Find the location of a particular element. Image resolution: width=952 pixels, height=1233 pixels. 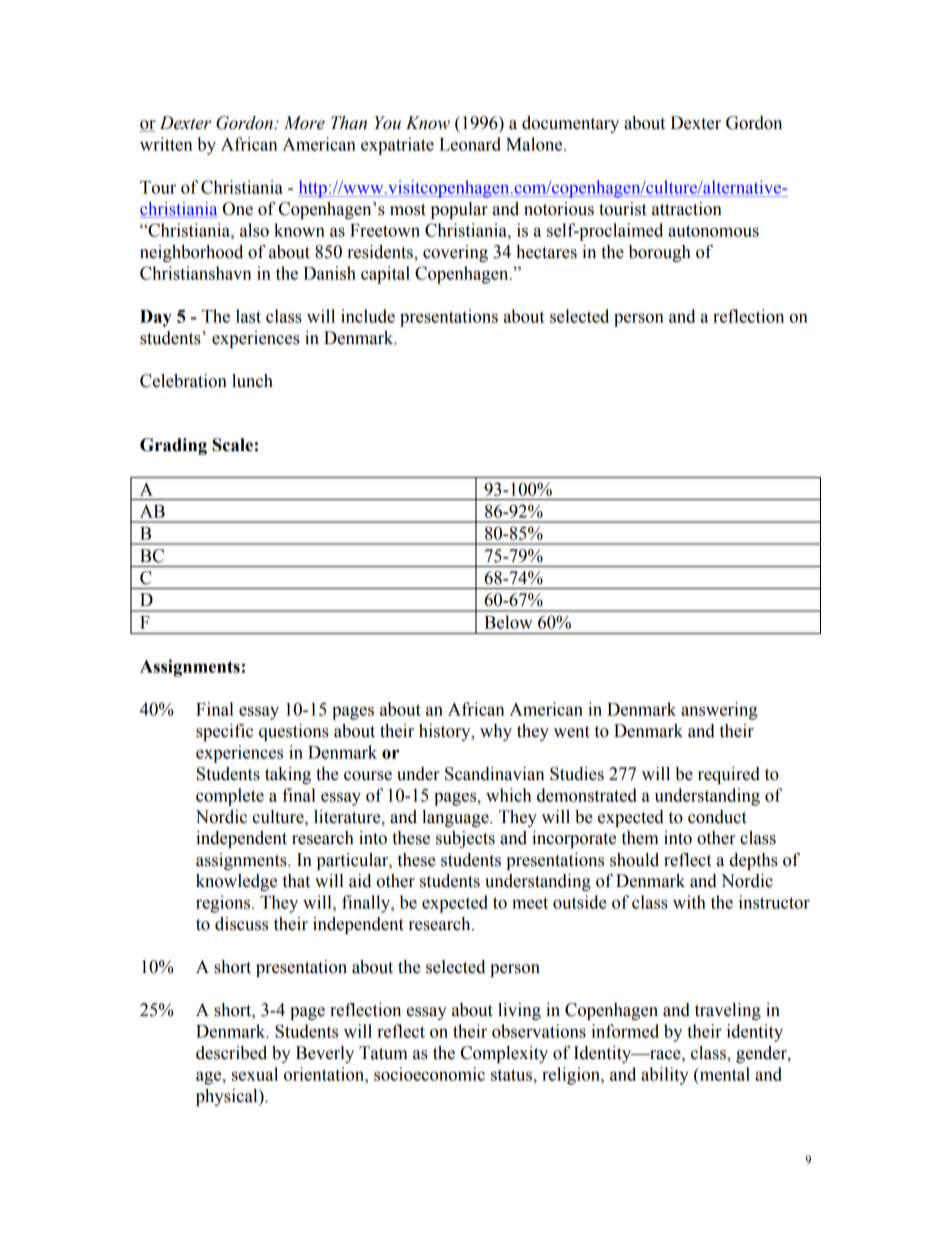

socioeconomic is located at coordinates (429, 1074).
